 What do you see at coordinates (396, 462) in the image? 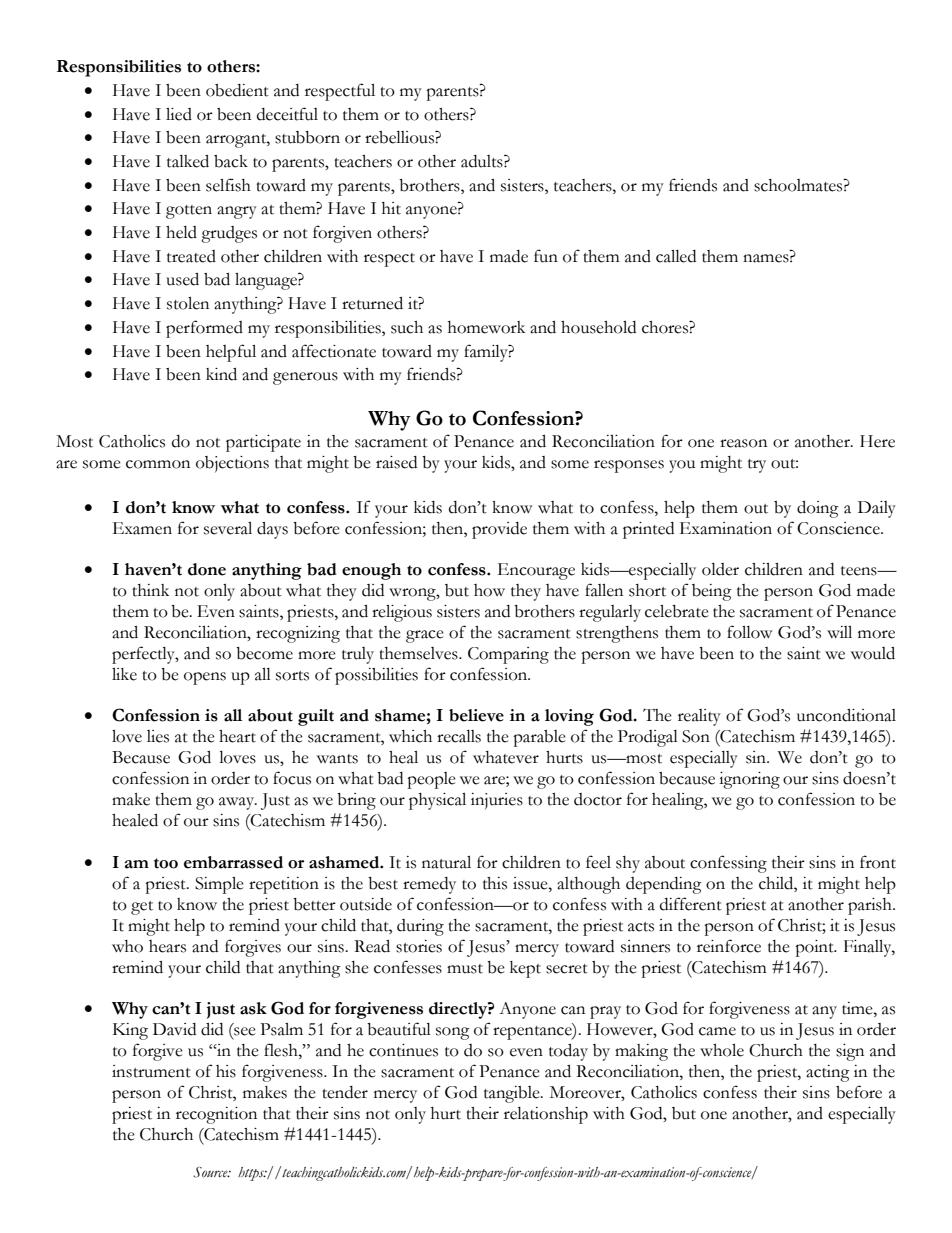
I see `raised` at bounding box center [396, 462].
